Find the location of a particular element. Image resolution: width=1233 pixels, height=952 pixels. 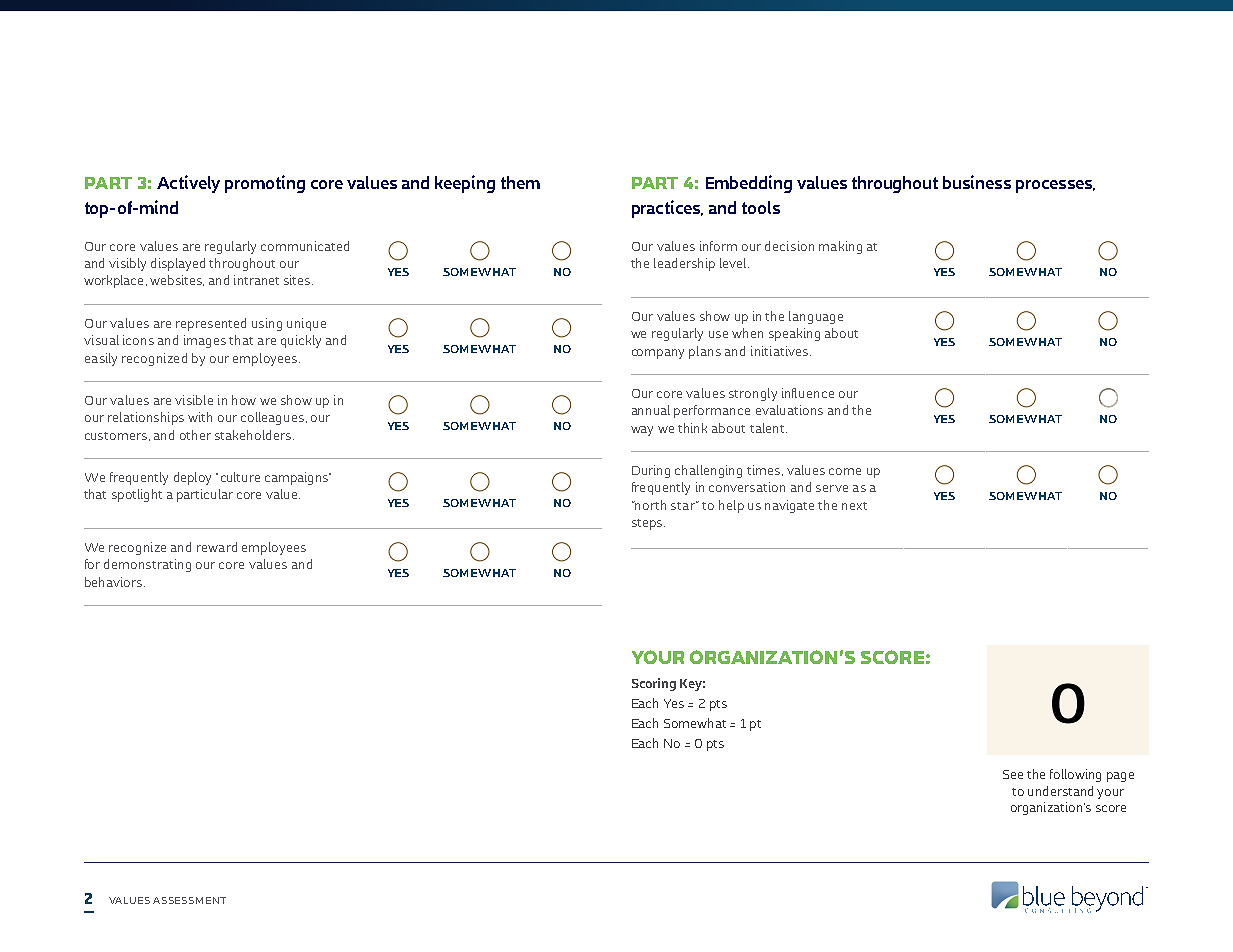

ASSESSMENT is located at coordinates (189, 900).
